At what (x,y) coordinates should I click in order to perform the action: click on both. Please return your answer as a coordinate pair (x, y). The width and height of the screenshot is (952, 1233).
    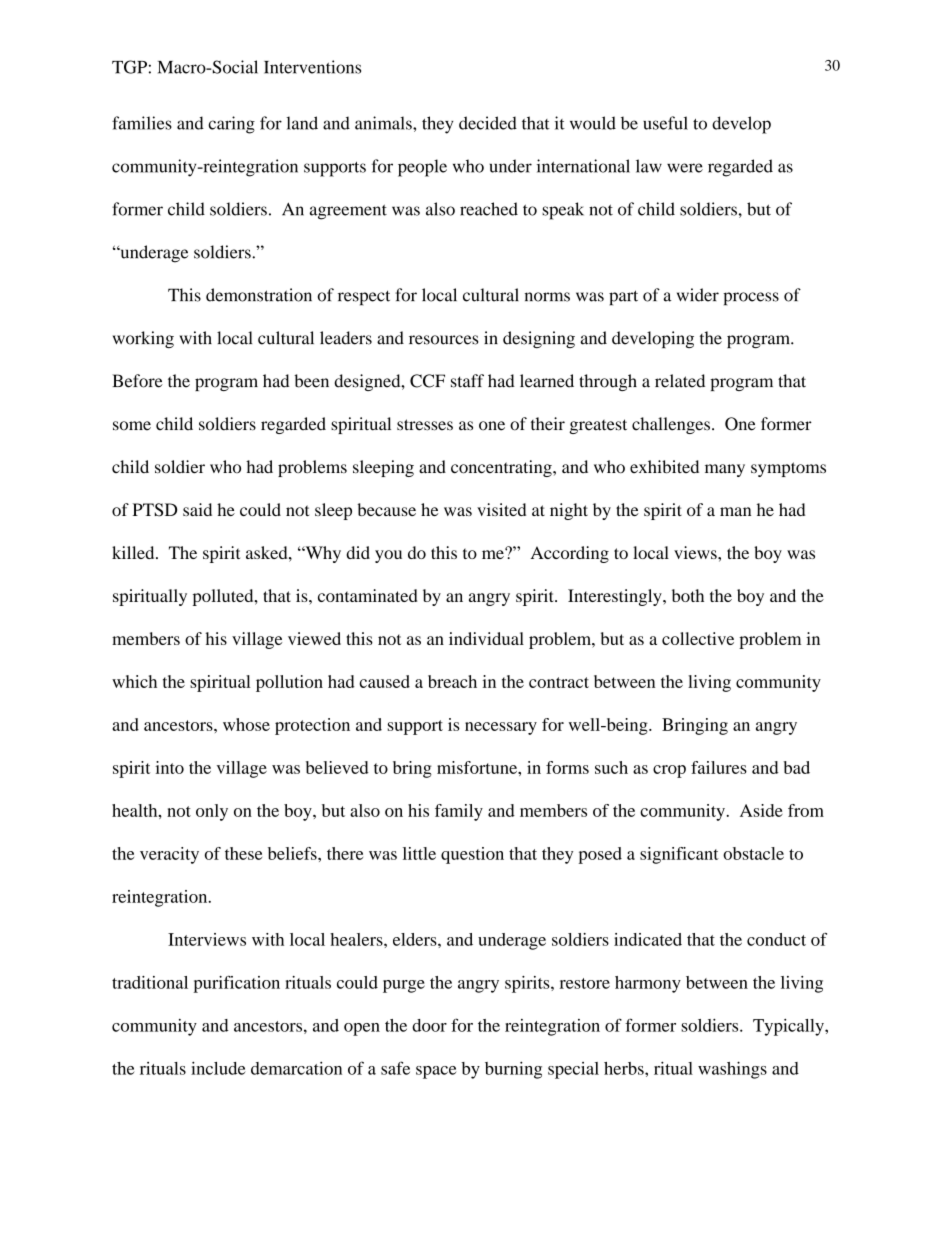
    Looking at the image, I should click on (688, 595).
